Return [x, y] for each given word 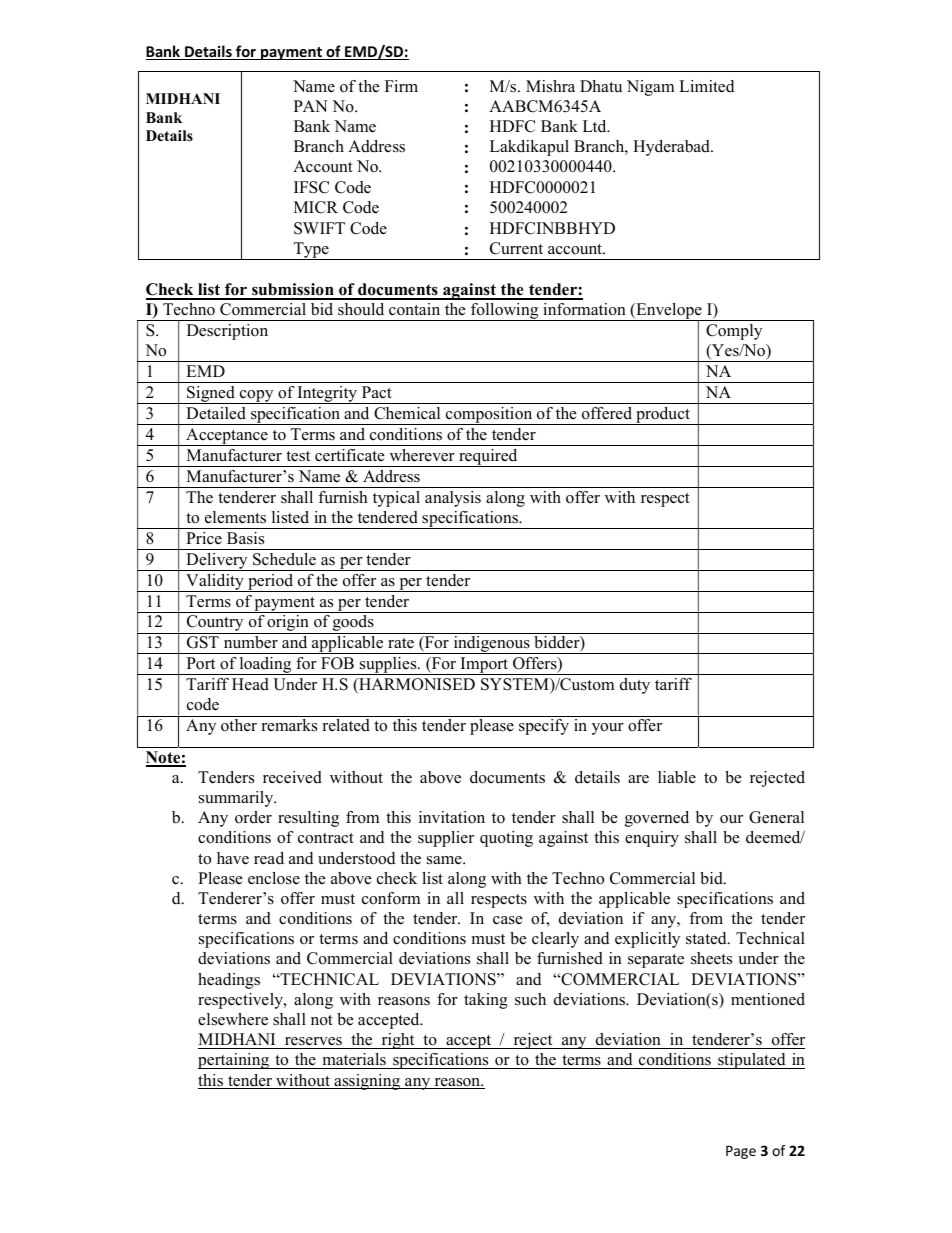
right [398, 1041]
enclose [274, 878]
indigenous [491, 645]
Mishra [550, 86]
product [663, 416]
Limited [706, 86]
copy [256, 397]
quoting [506, 839]
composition [489, 416]
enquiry [652, 839]
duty [635, 686]
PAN [311, 106]
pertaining [235, 1061]
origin [288, 624]
